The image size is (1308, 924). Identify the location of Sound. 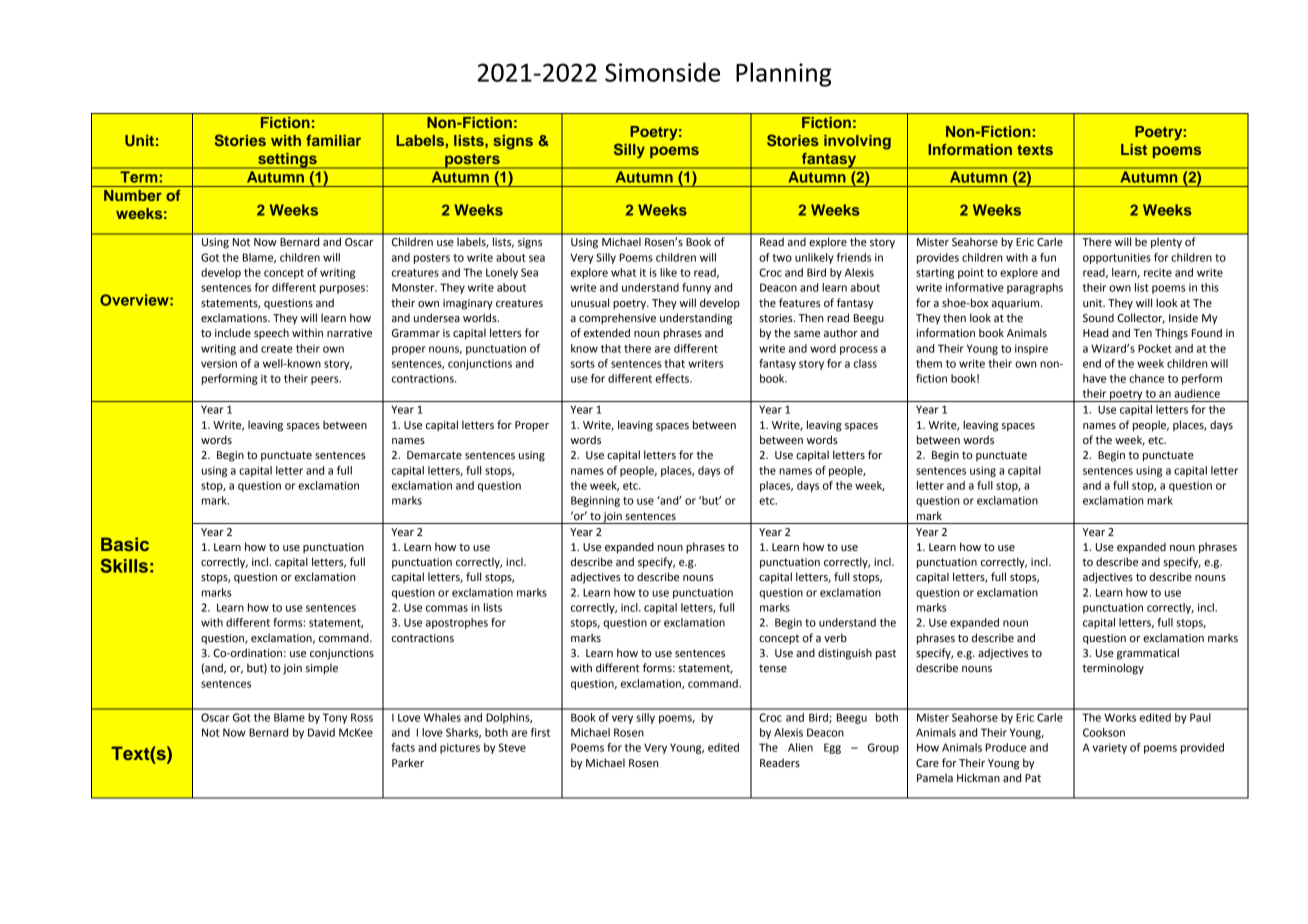
(1098, 318).
